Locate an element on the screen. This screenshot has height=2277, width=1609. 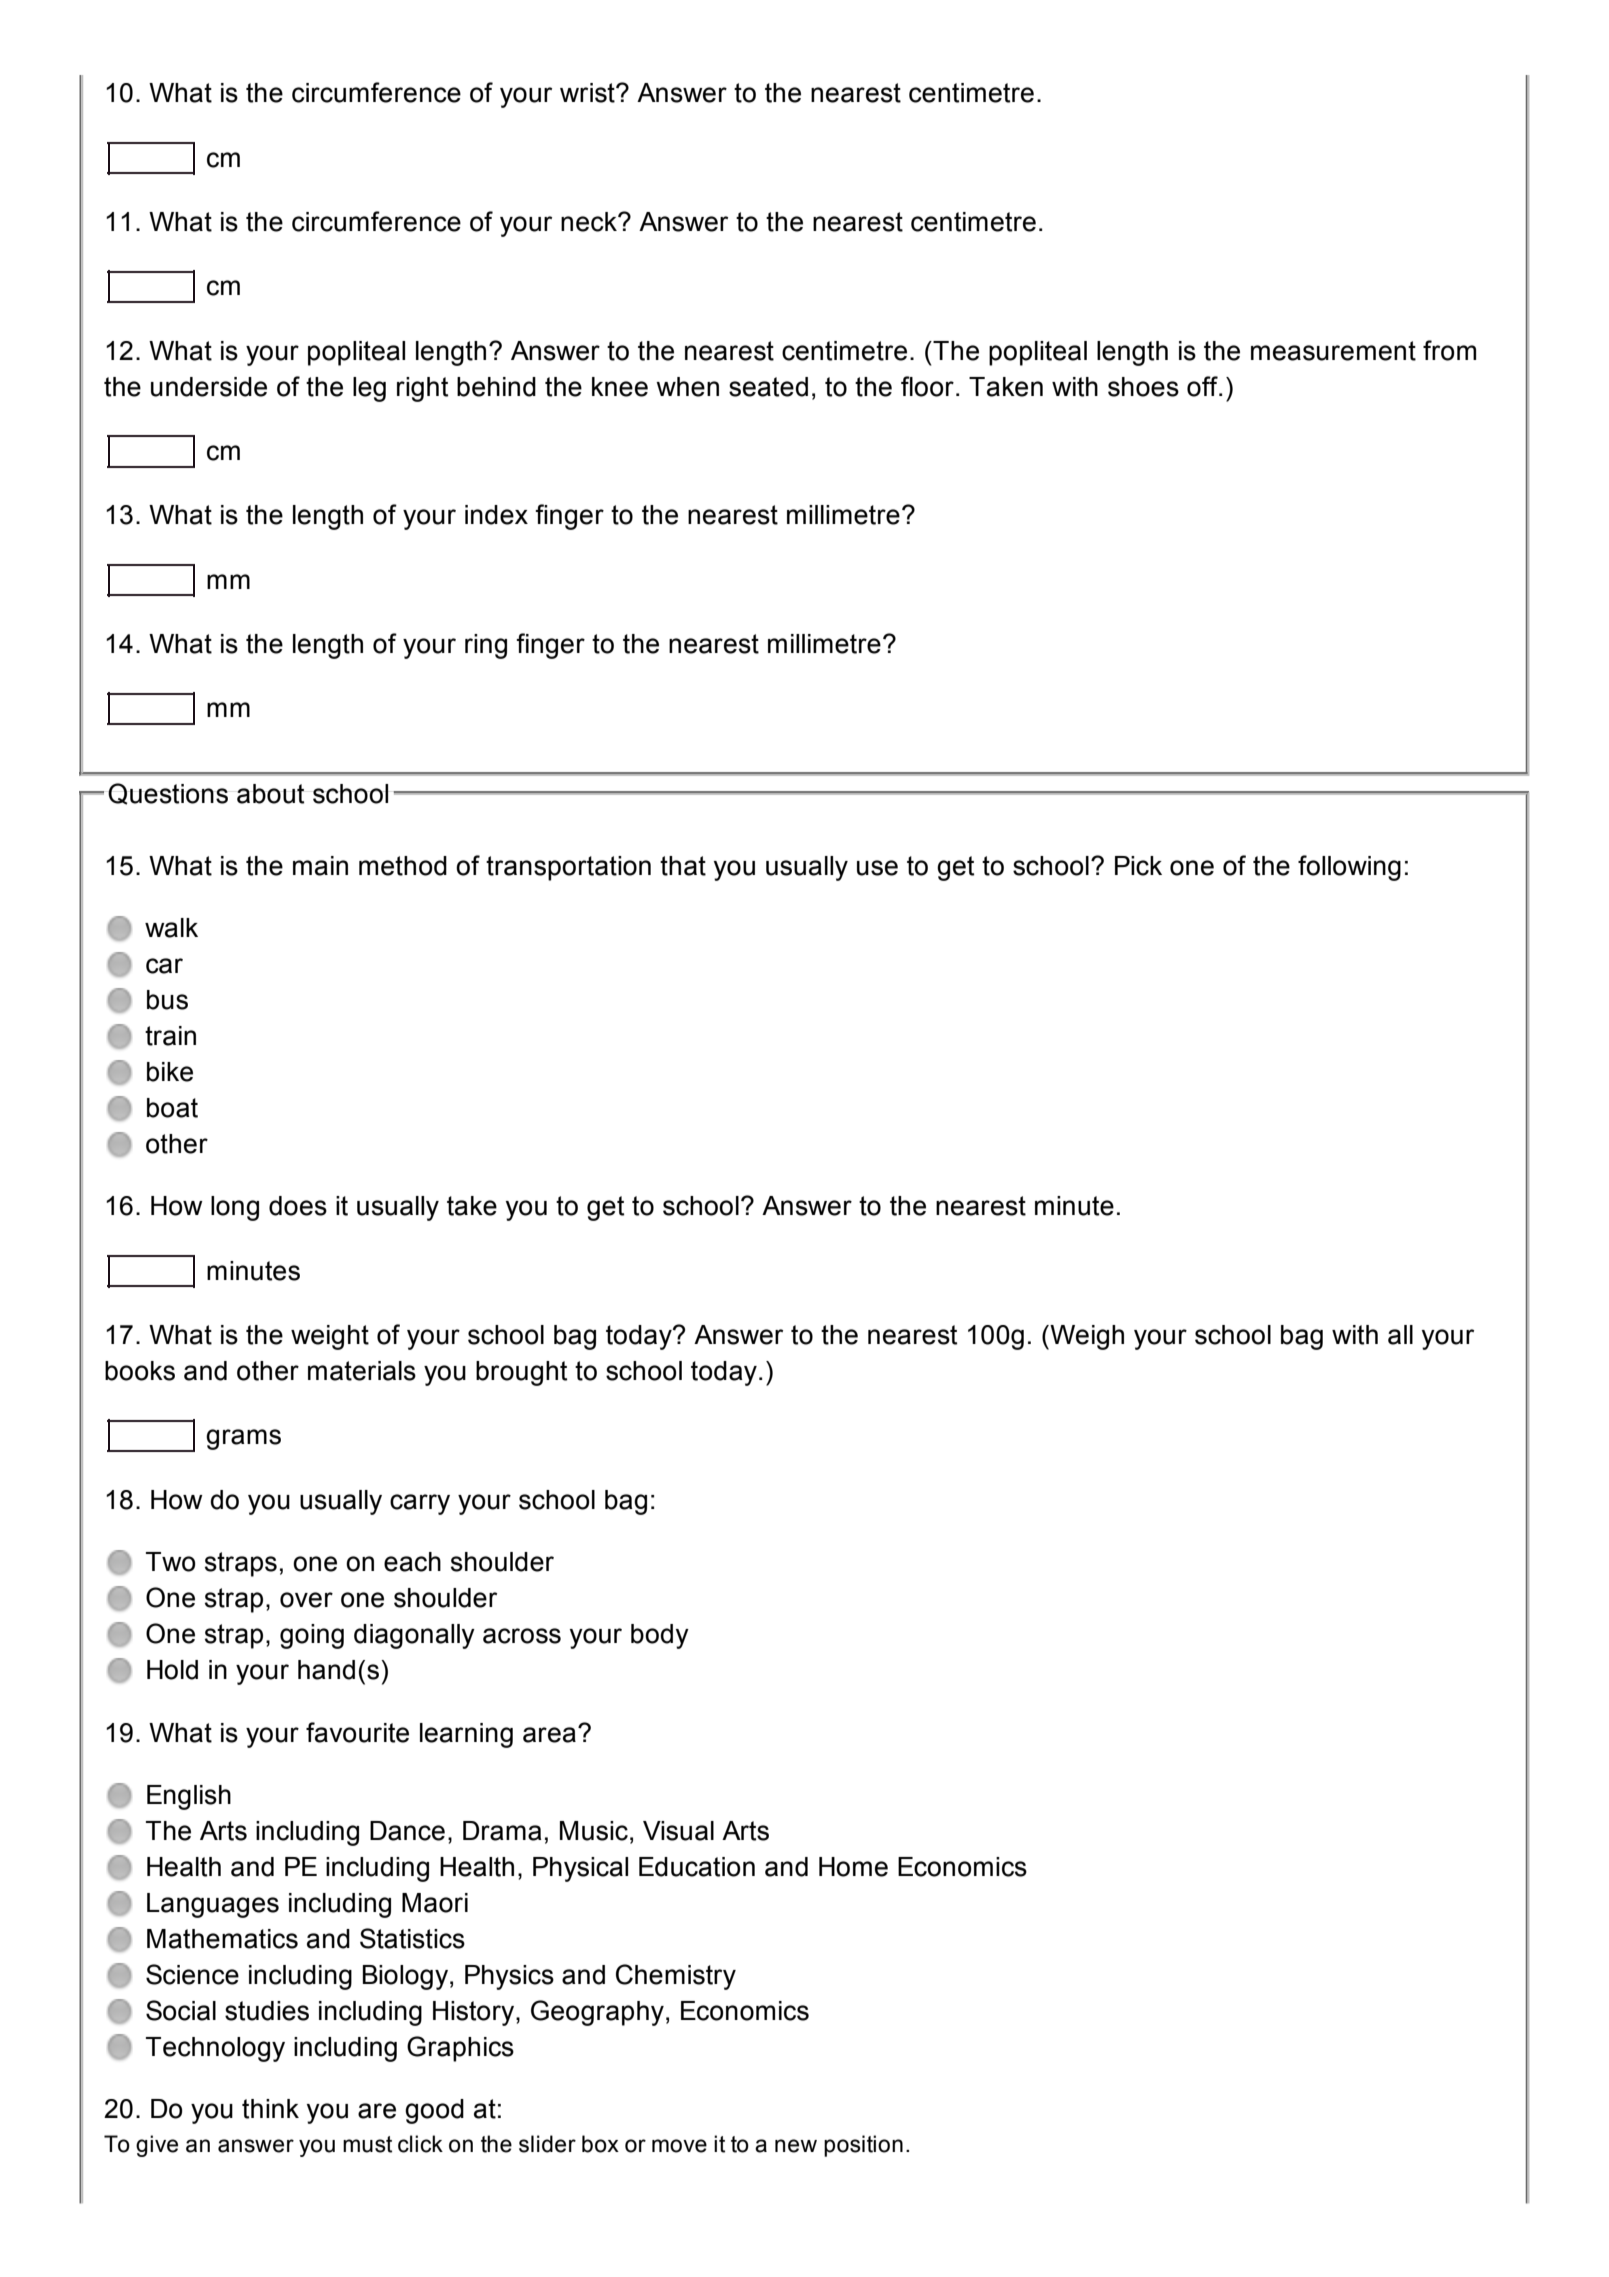
new is located at coordinates (796, 2146).
